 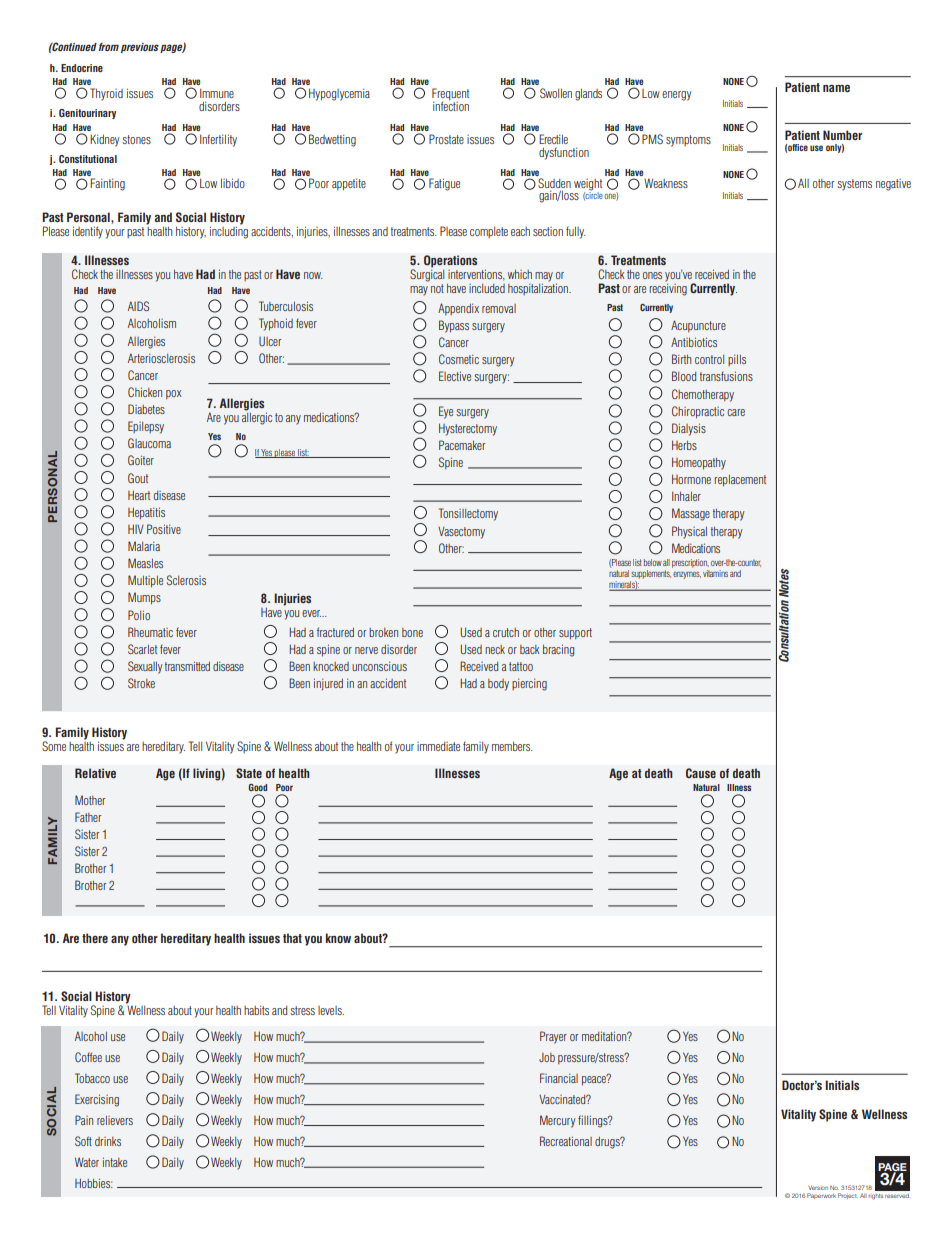 I want to click on previous, so click(x=140, y=48).
